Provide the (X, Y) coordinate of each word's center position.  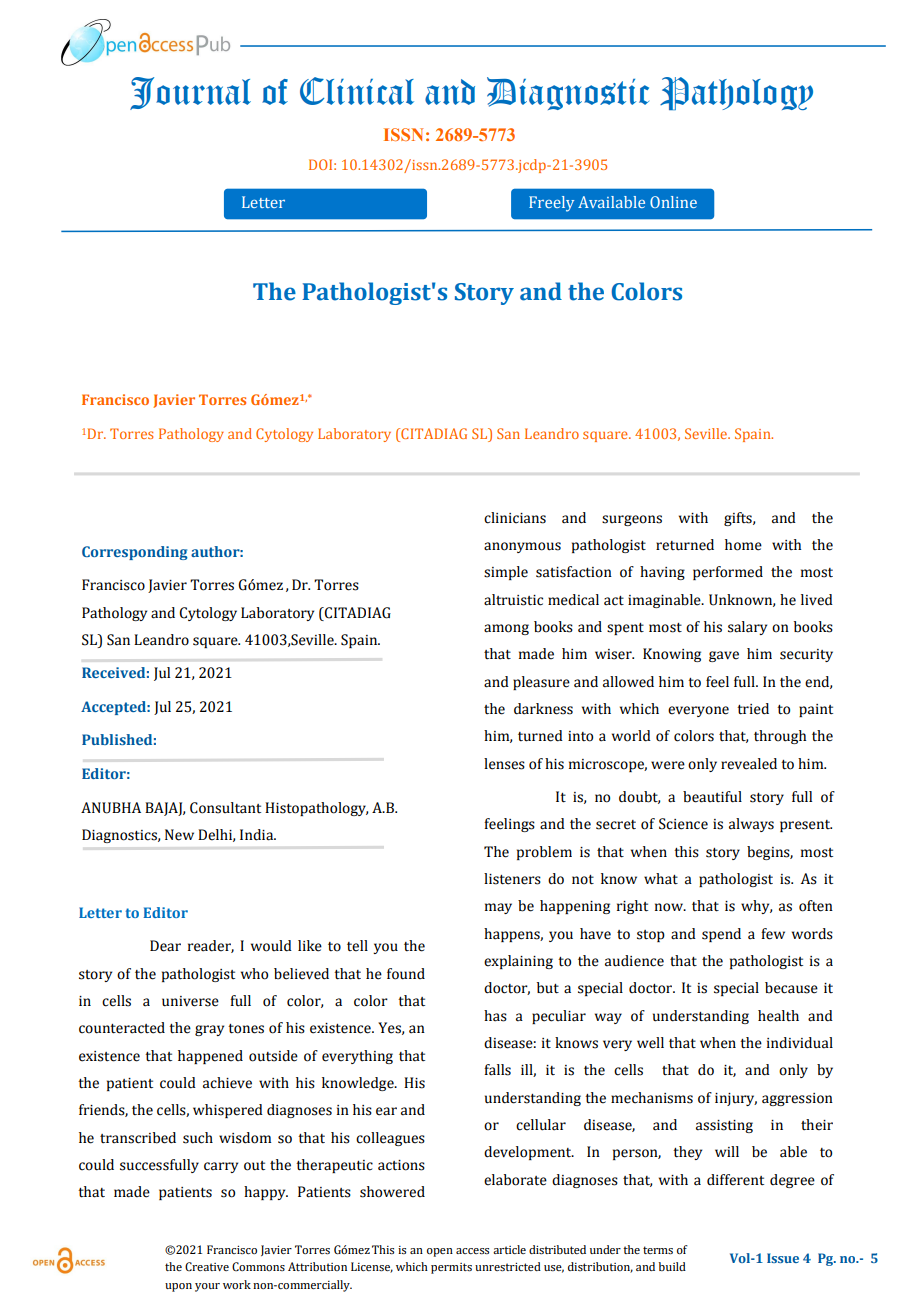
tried (753, 709)
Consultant (225, 808)
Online (673, 202)
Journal (190, 93)
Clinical (357, 91)
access (472, 1251)
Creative (207, 1266)
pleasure (541, 683)
